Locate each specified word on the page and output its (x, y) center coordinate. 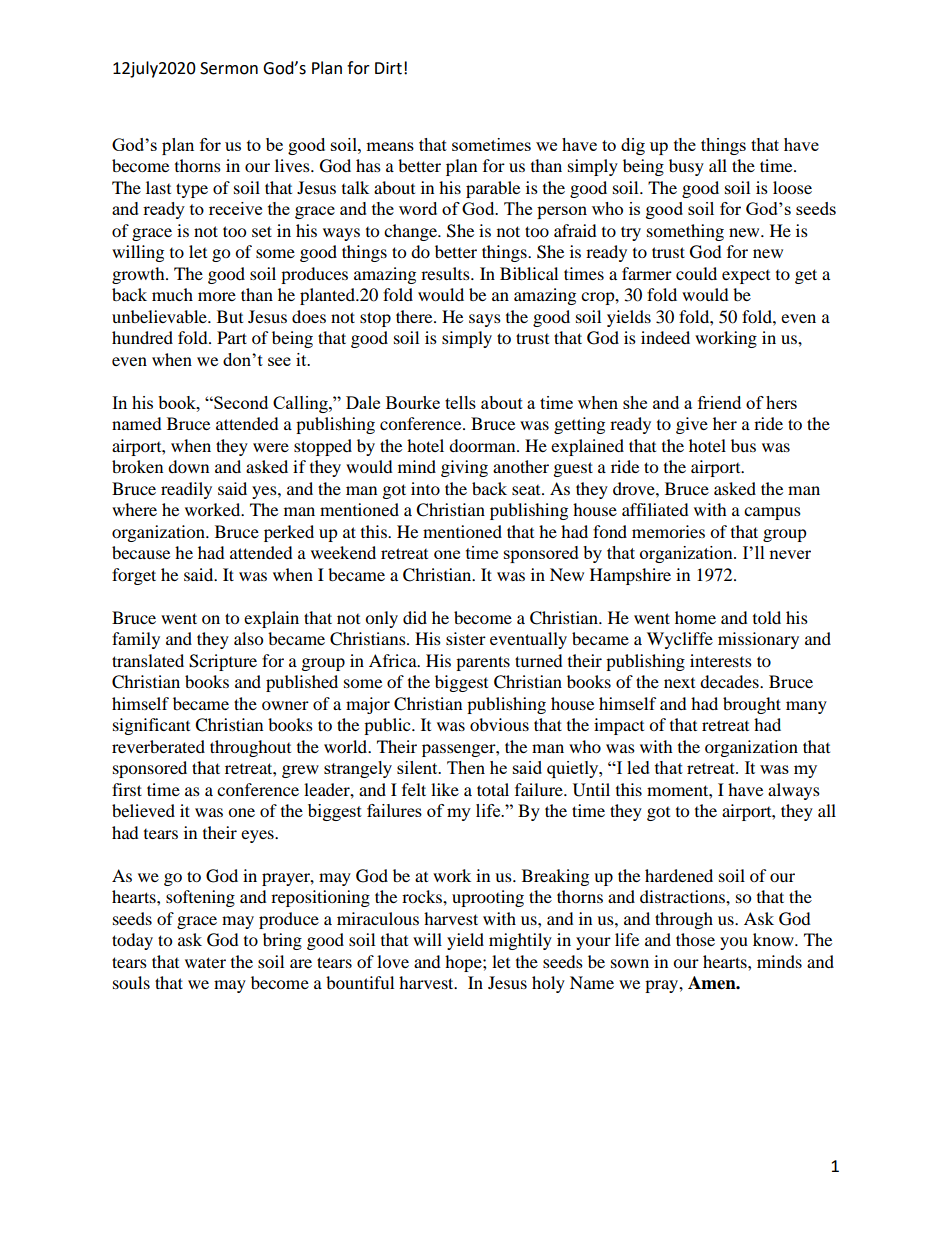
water (205, 962)
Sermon (229, 68)
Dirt (388, 68)
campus (772, 513)
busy (686, 167)
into (425, 488)
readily (186, 490)
